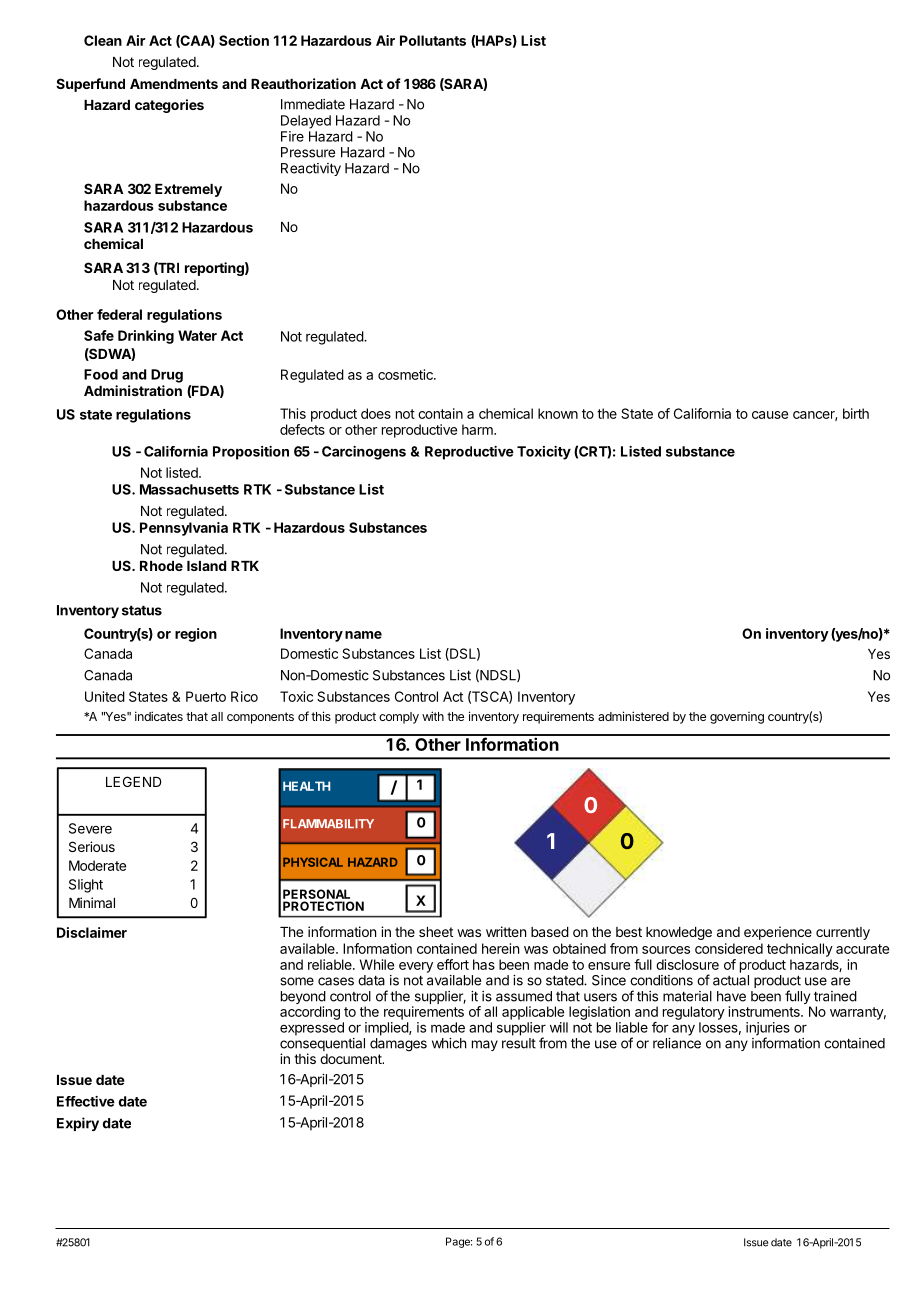 The width and height of the page is (924, 1309). I want to click on governing, so click(737, 718).
